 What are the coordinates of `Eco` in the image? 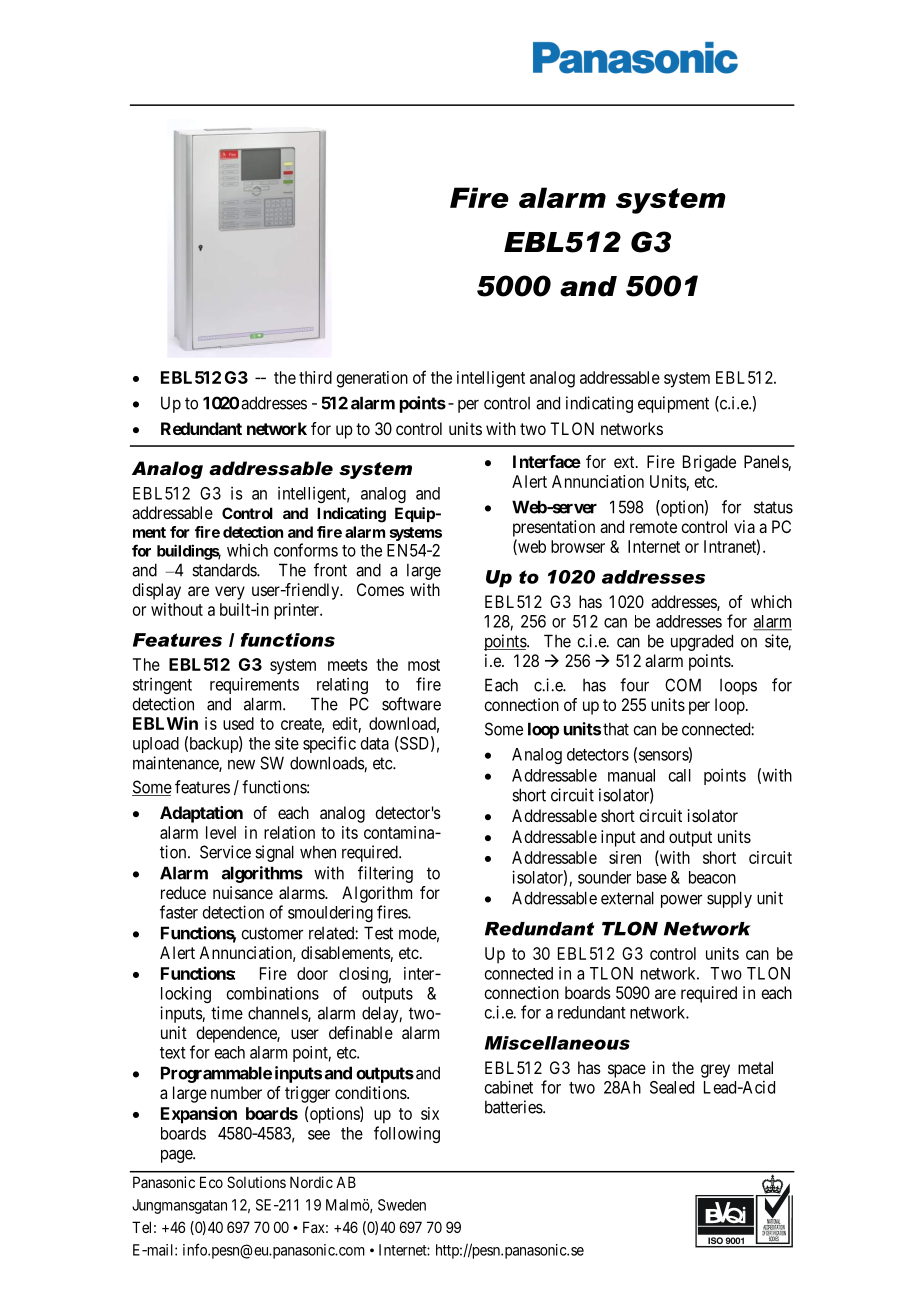 It's located at (211, 1182).
